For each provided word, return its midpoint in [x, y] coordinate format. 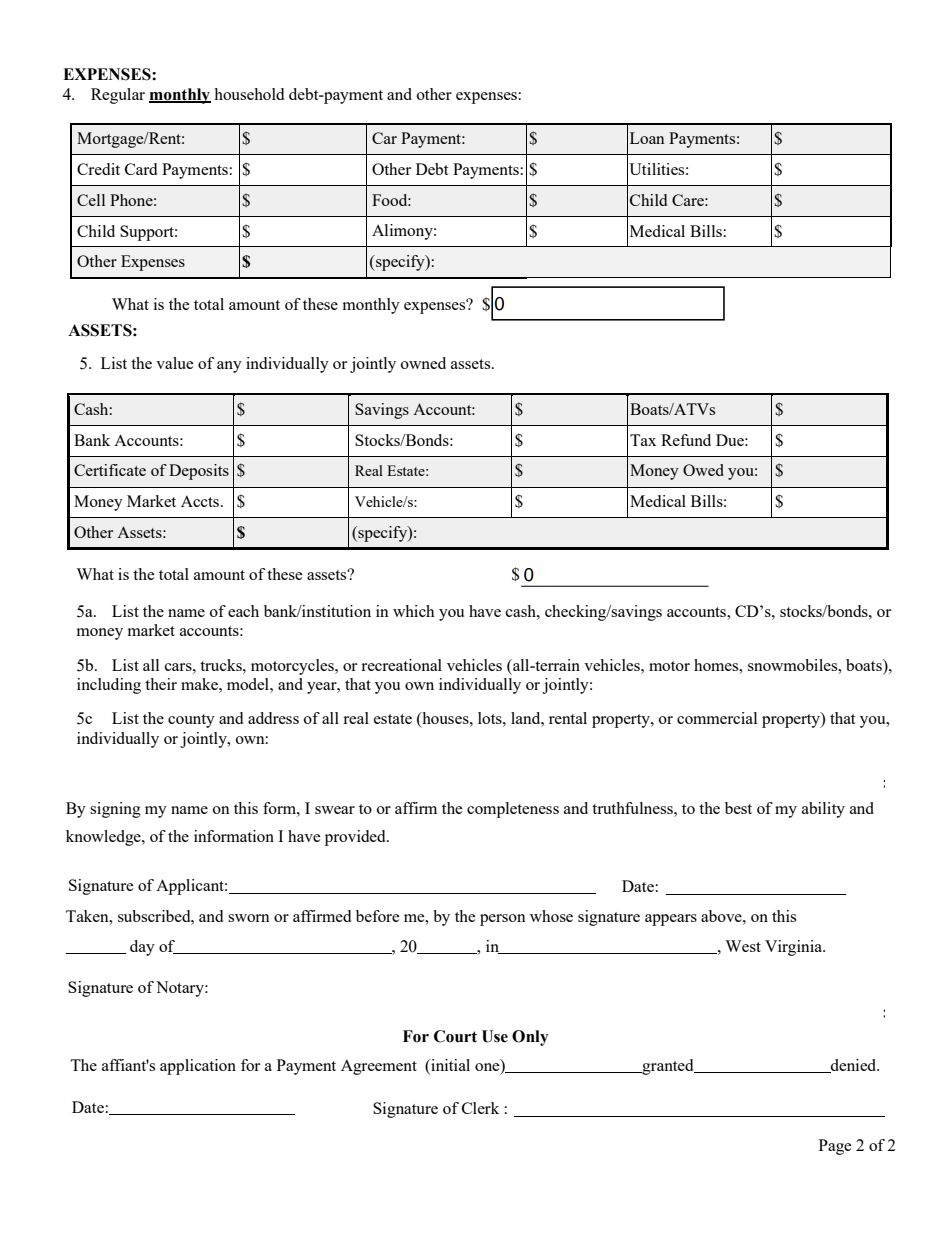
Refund [686, 440]
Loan [647, 138]
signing [115, 810]
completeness [513, 810]
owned [423, 363]
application [198, 1067]
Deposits [199, 472]
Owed [703, 470]
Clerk [480, 1108]
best [738, 808]
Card [141, 169]
